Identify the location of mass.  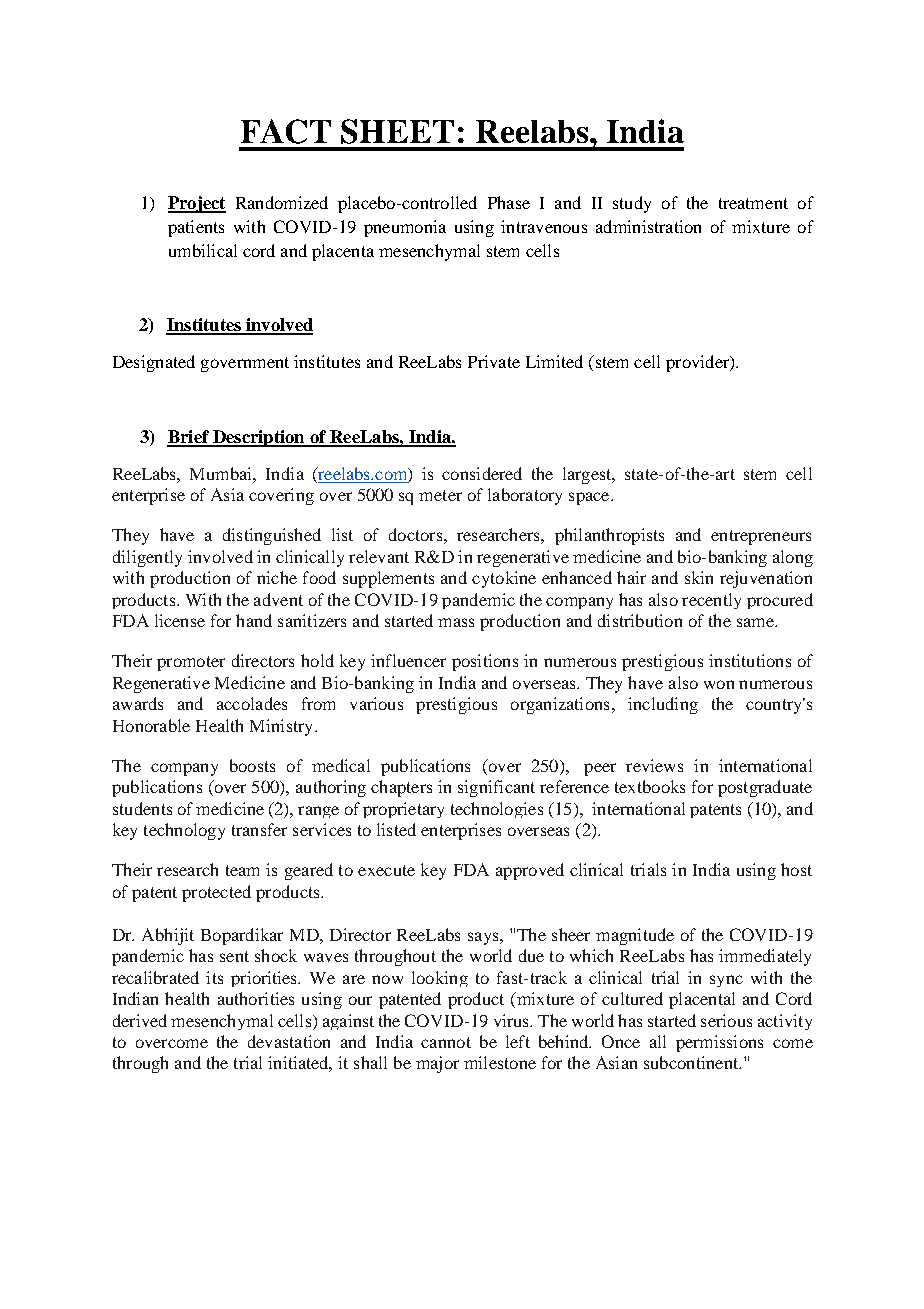
(456, 622).
